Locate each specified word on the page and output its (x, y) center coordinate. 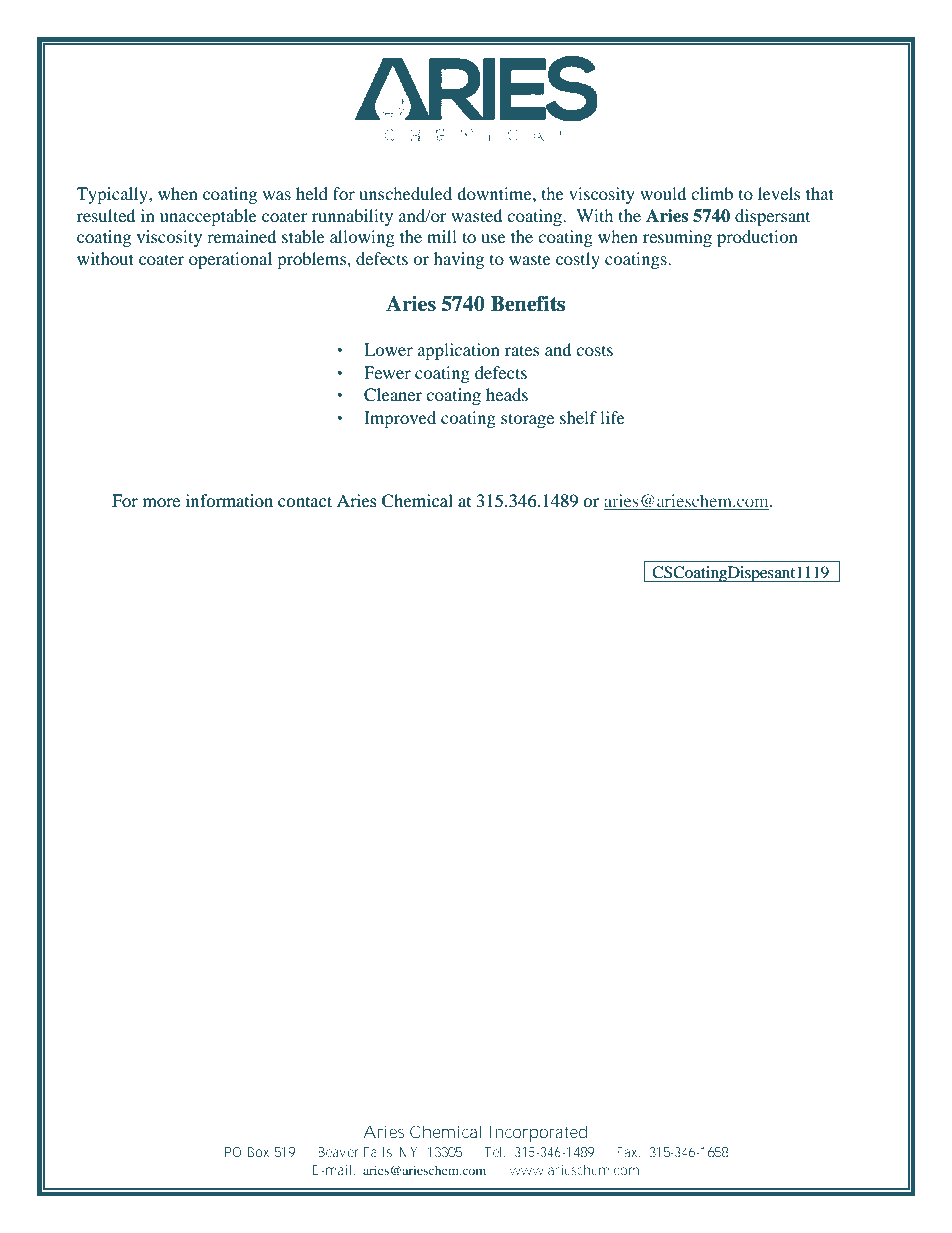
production (757, 238)
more (161, 502)
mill (442, 236)
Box (258, 1152)
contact (305, 501)
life (612, 417)
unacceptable (208, 217)
